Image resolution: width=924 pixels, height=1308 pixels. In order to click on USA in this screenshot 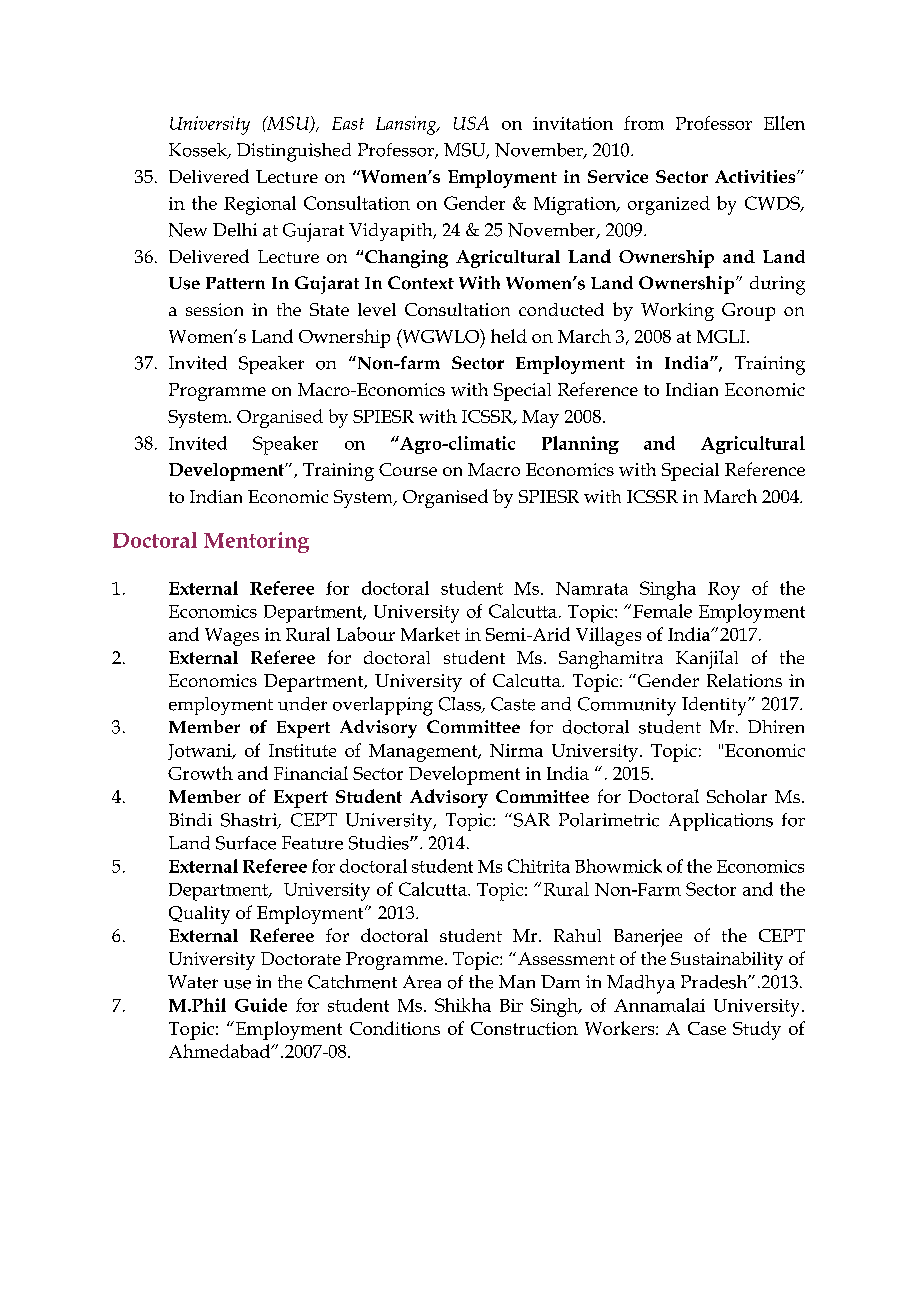, I will do `click(471, 123)`.
